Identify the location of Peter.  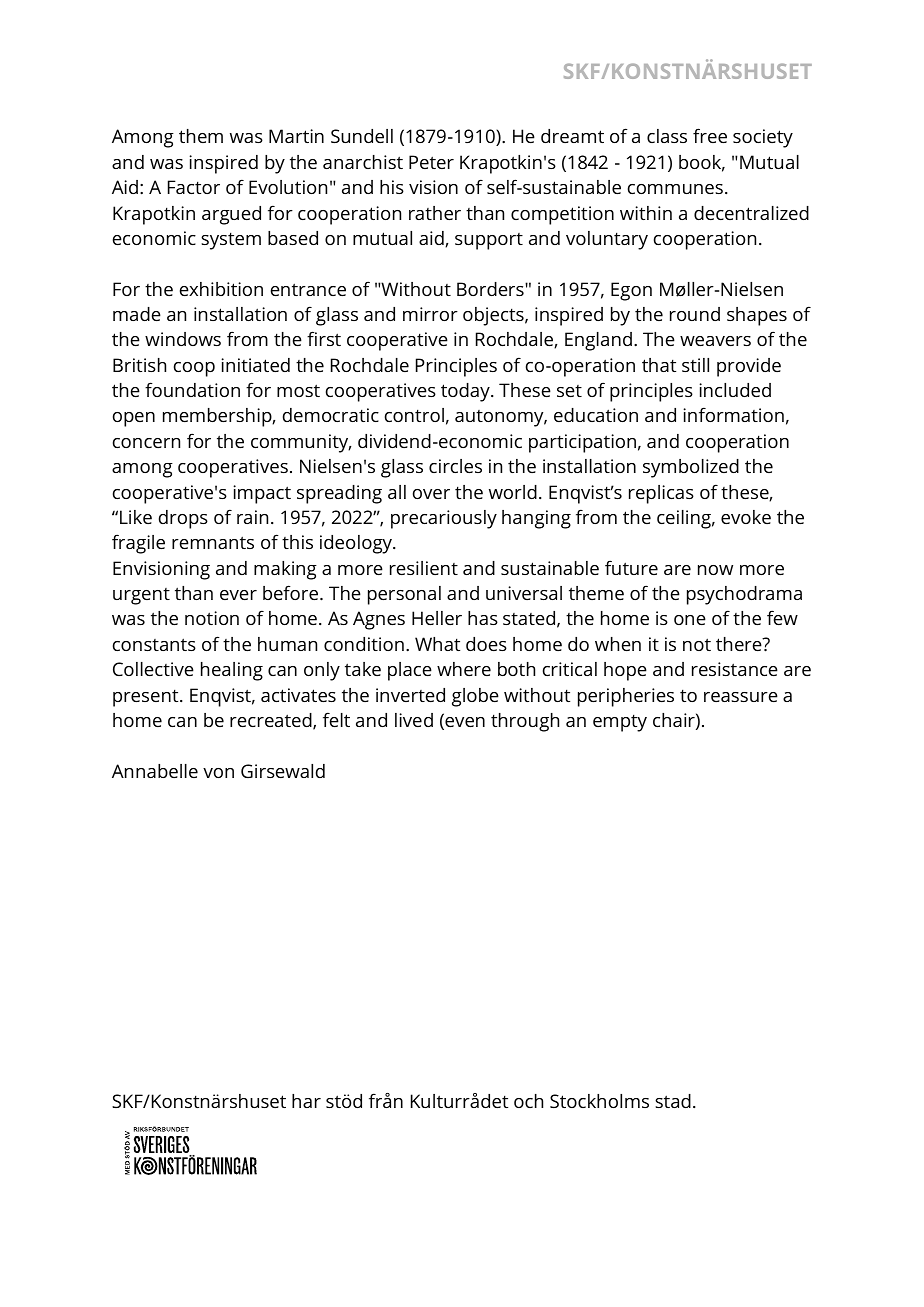
(431, 162).
